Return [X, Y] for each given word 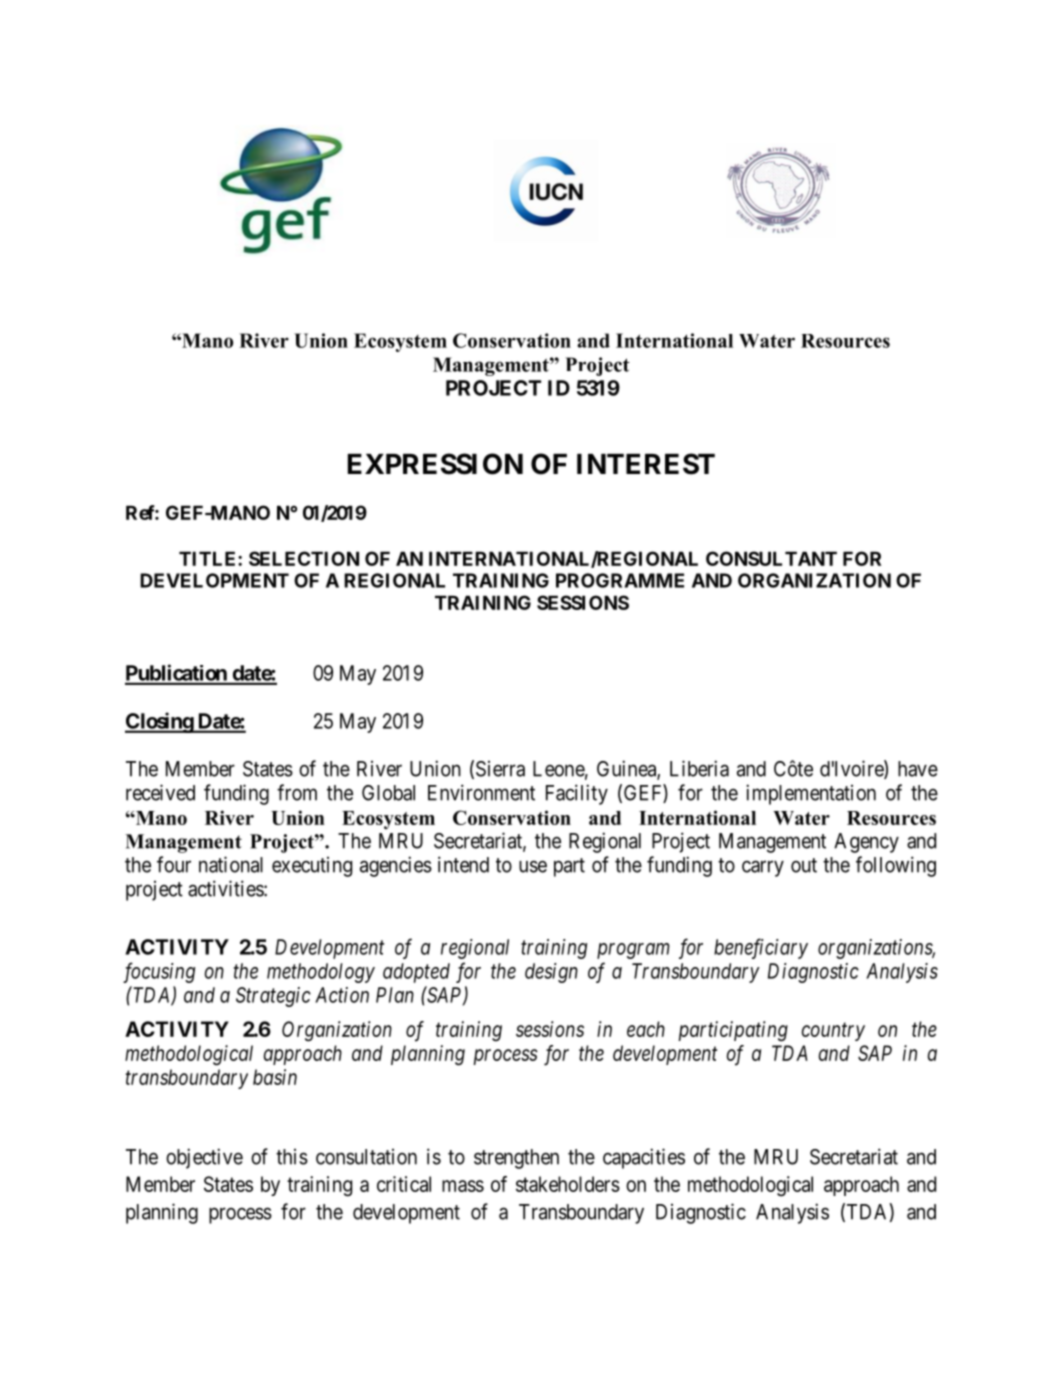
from [297, 792]
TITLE [209, 558]
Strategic [273, 997]
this [292, 1157]
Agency [866, 843]
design [551, 973]
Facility [577, 794]
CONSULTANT [771, 558]
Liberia [699, 768]
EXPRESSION [435, 464]
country [833, 1032]
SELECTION [304, 558]
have [918, 769]
